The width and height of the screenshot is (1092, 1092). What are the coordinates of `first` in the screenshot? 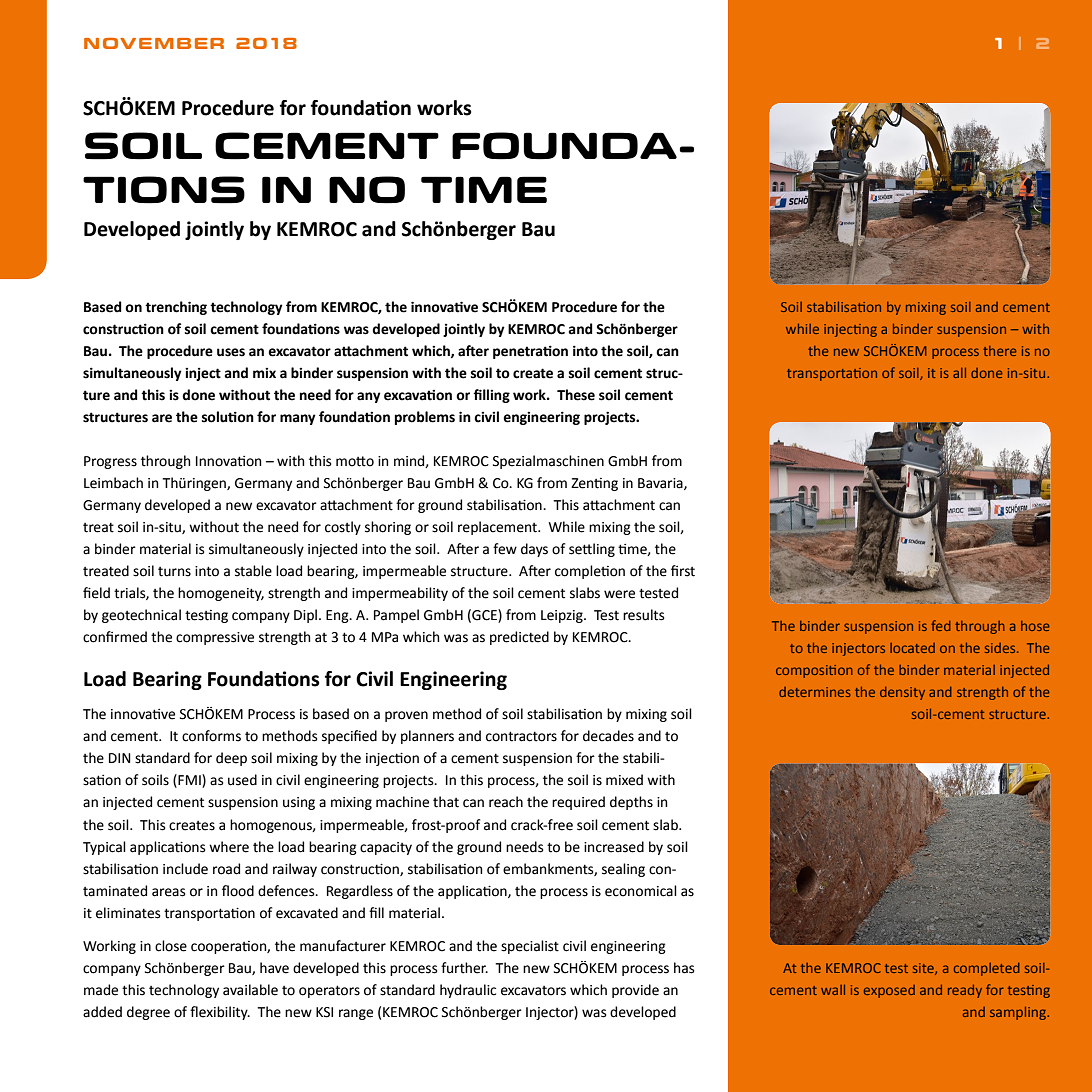 It's located at (683, 571).
